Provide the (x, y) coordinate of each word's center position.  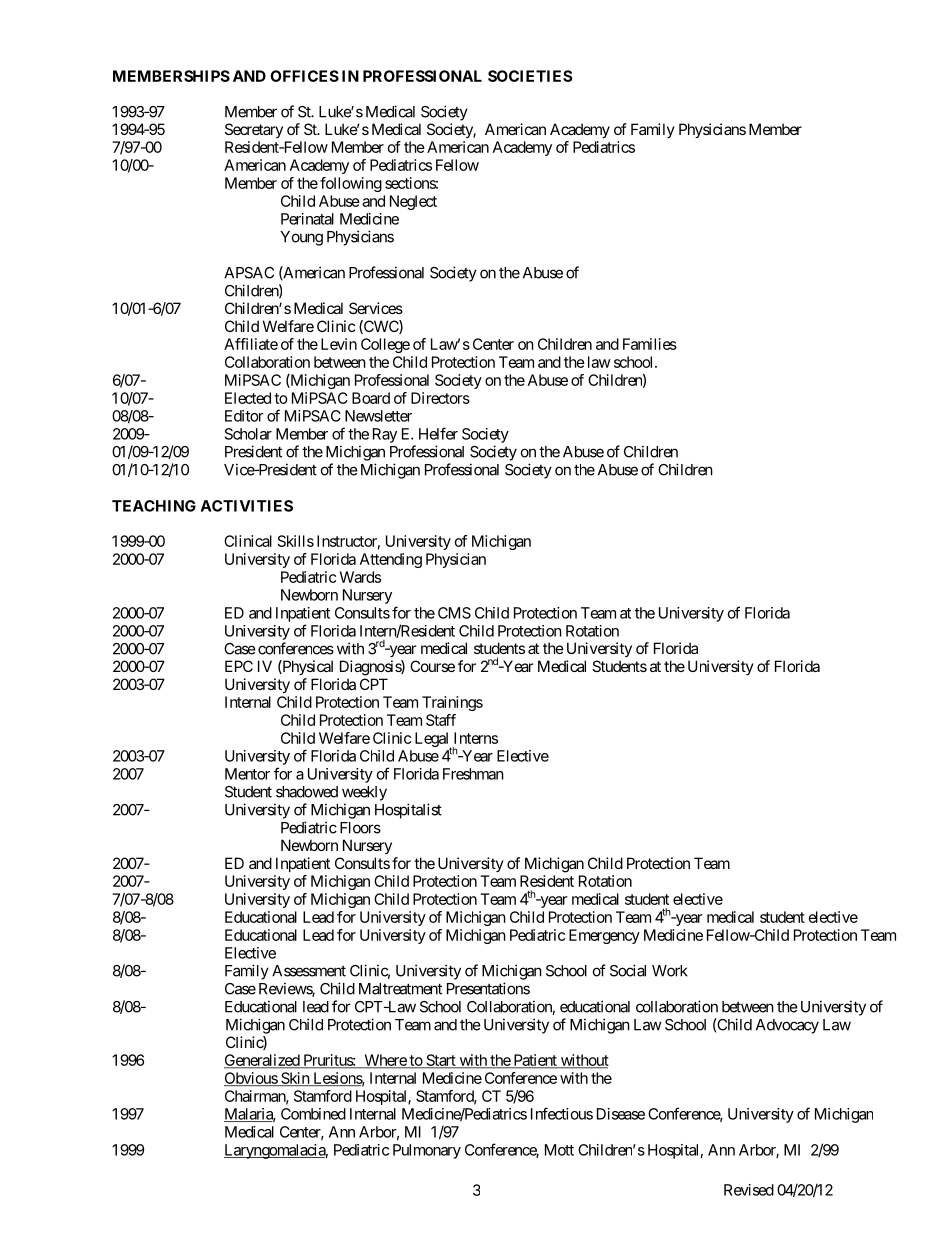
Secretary (254, 130)
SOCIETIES (530, 76)
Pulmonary (427, 1151)
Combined (313, 1114)
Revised (749, 1190)
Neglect (413, 202)
